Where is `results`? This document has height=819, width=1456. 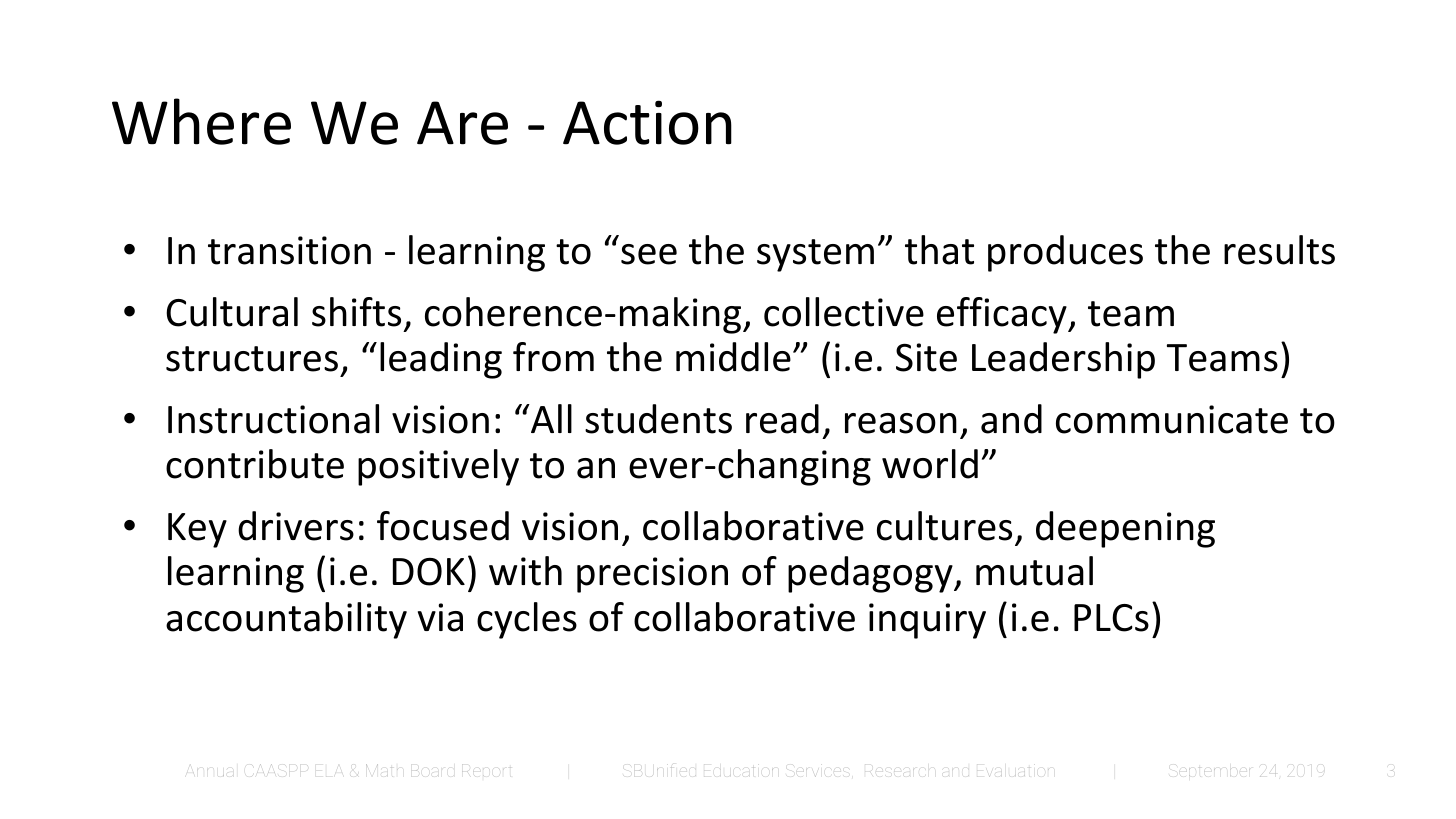 results is located at coordinates (1279, 250).
